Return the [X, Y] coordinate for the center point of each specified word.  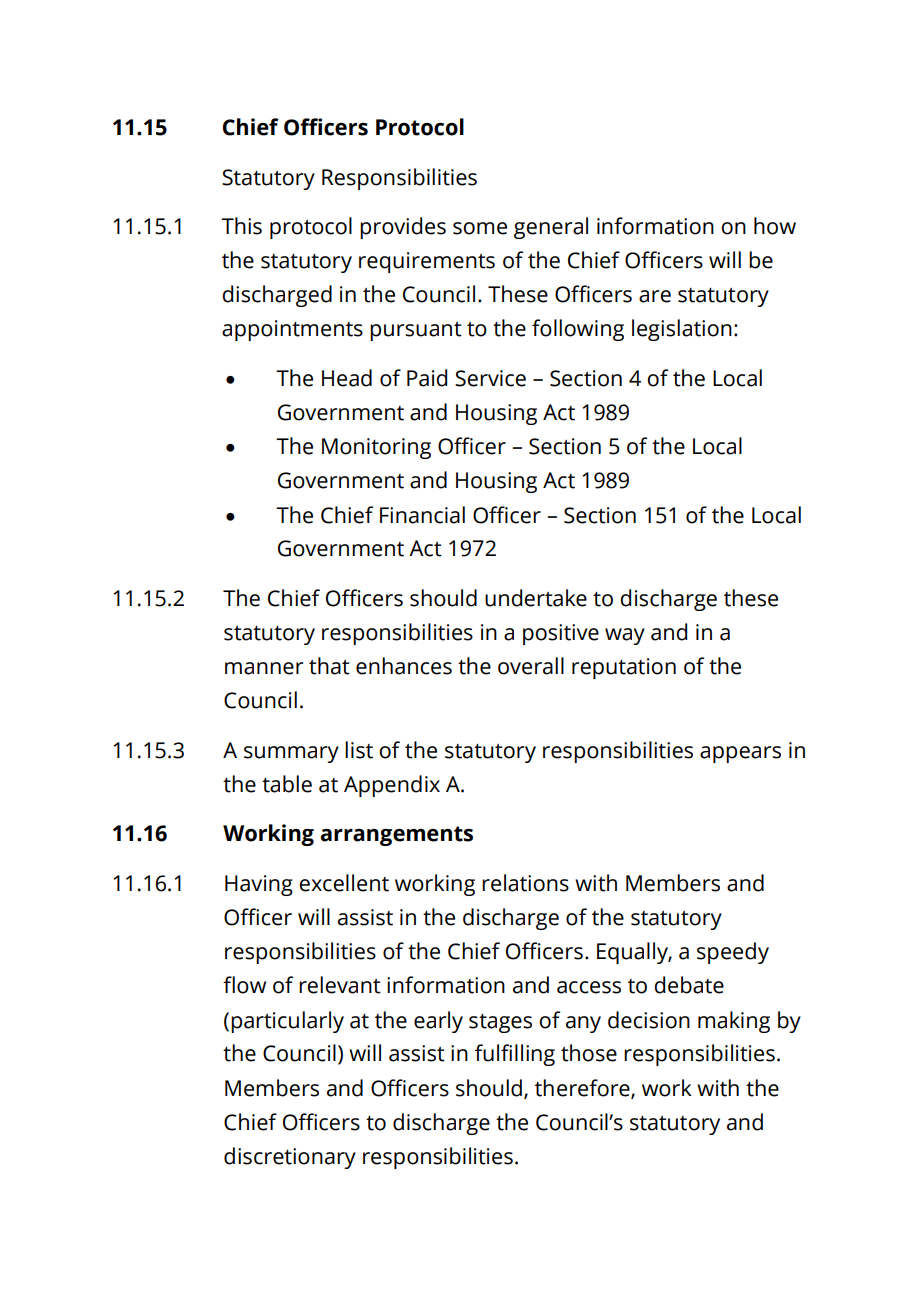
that [329, 666]
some [480, 228]
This [241, 226]
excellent [344, 883]
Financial [422, 515]
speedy [733, 953]
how [775, 226]
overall [531, 666]
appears [740, 754]
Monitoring [376, 448]
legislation [682, 330]
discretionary [290, 1158]
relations [525, 883]
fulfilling [515, 1055]
